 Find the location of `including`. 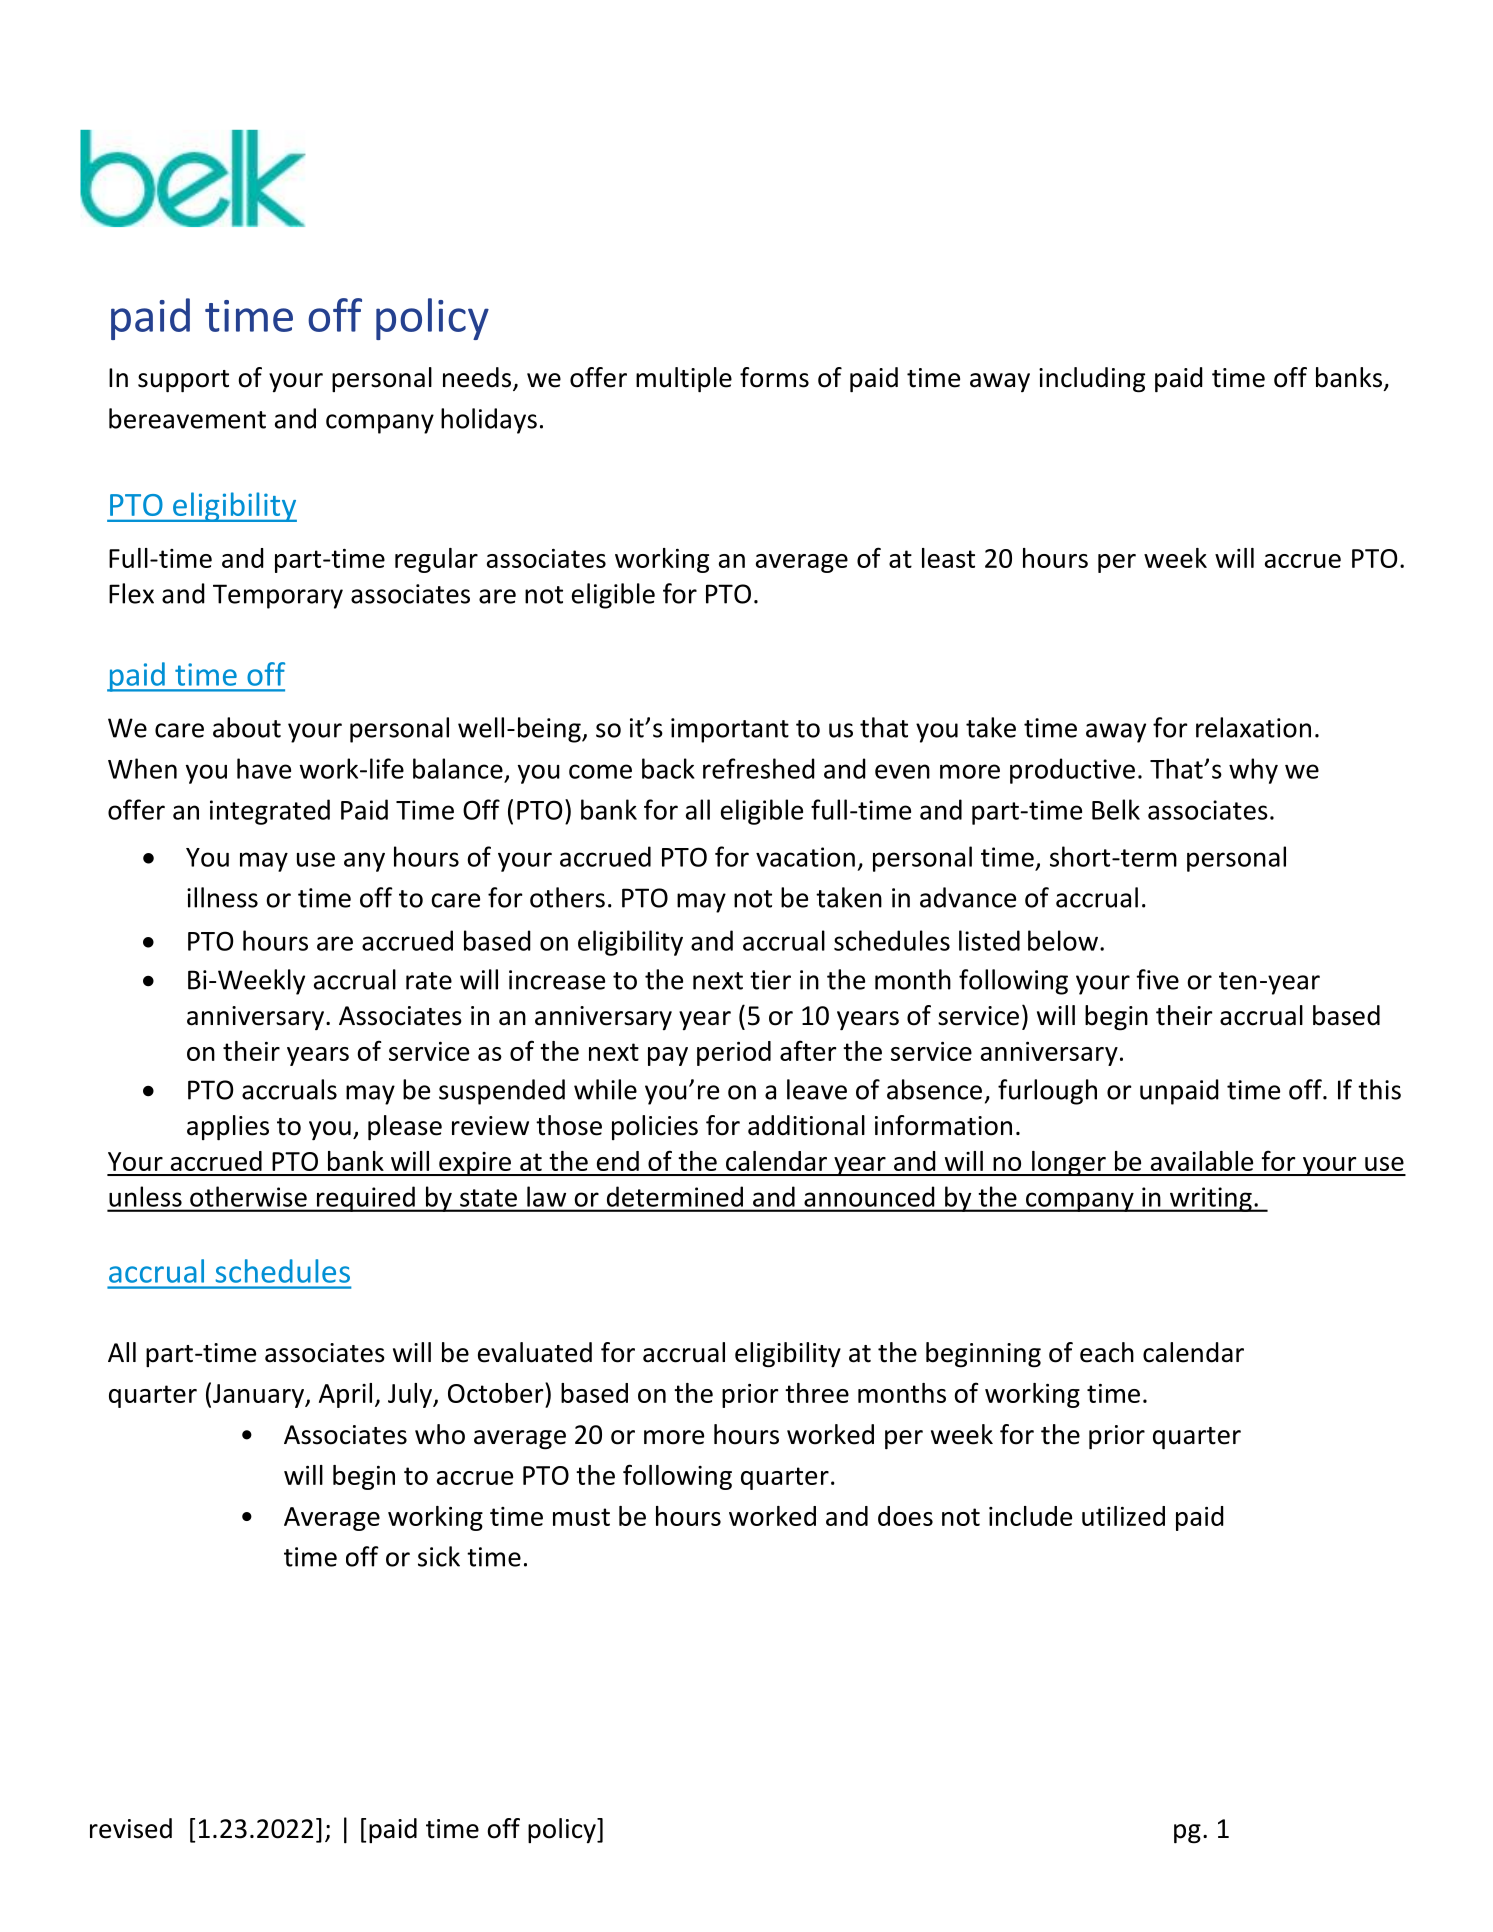

including is located at coordinates (1092, 380).
